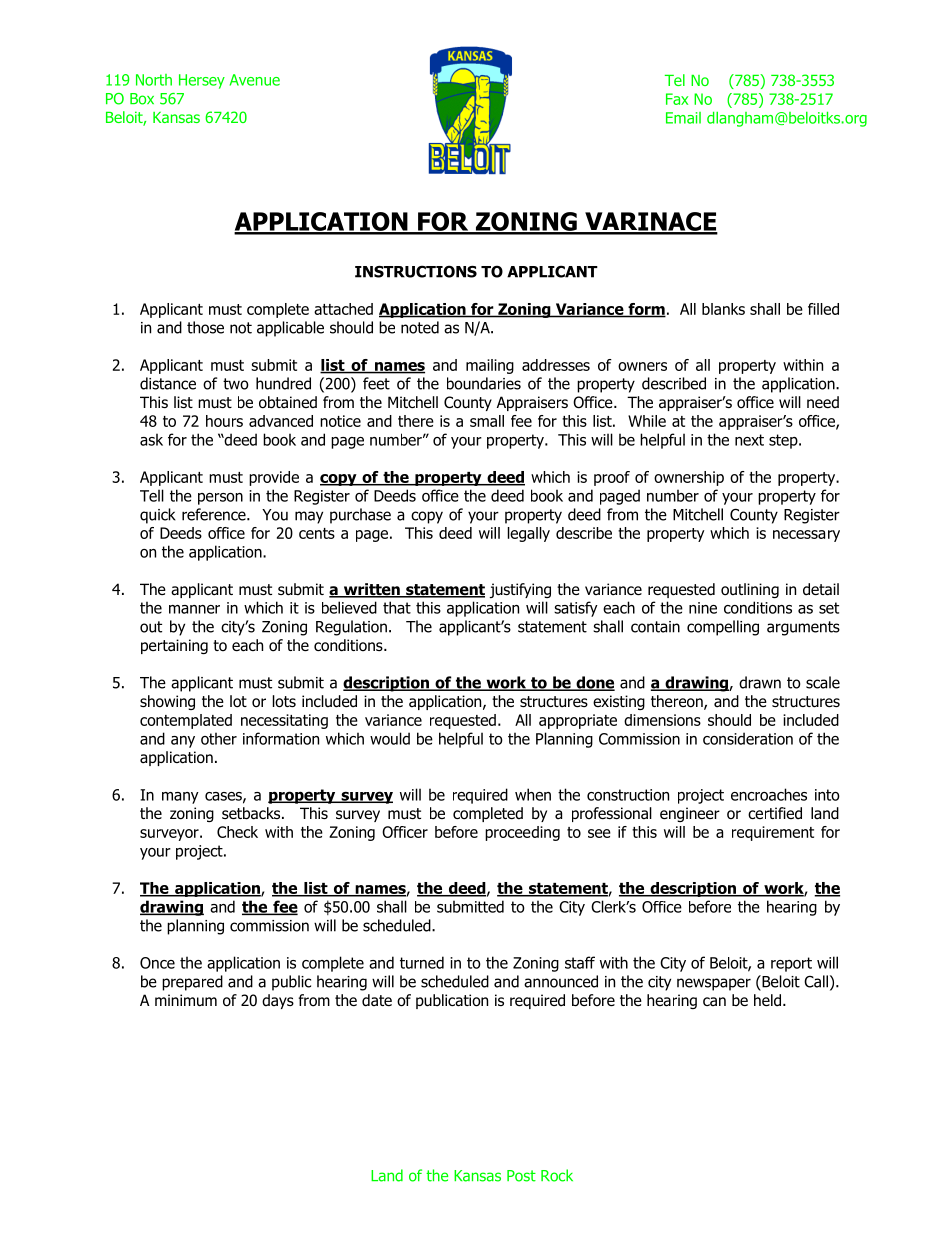  What do you see at coordinates (723, 628) in the image?
I see `compelling` at bounding box center [723, 628].
